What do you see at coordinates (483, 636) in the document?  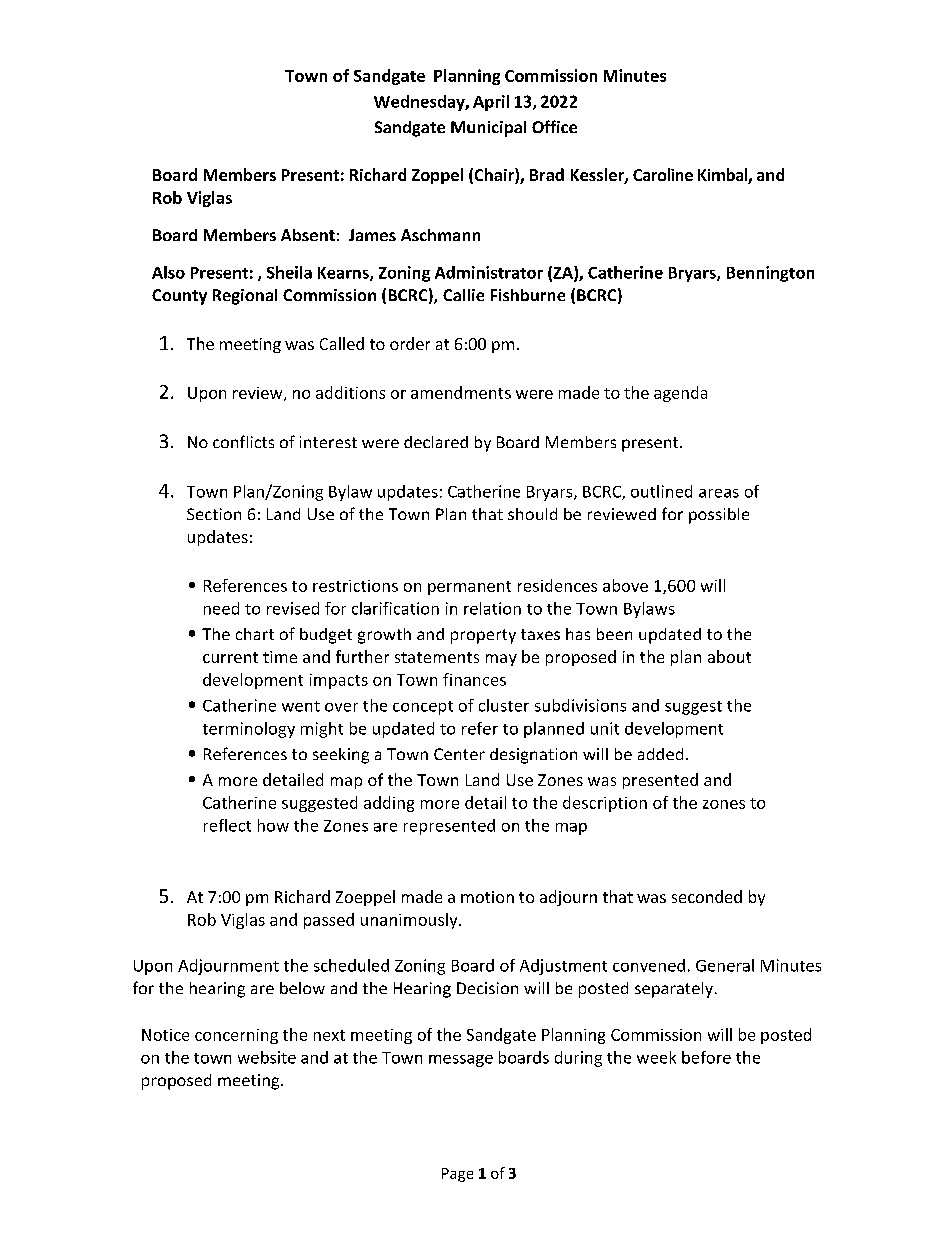 I see `property` at bounding box center [483, 636].
